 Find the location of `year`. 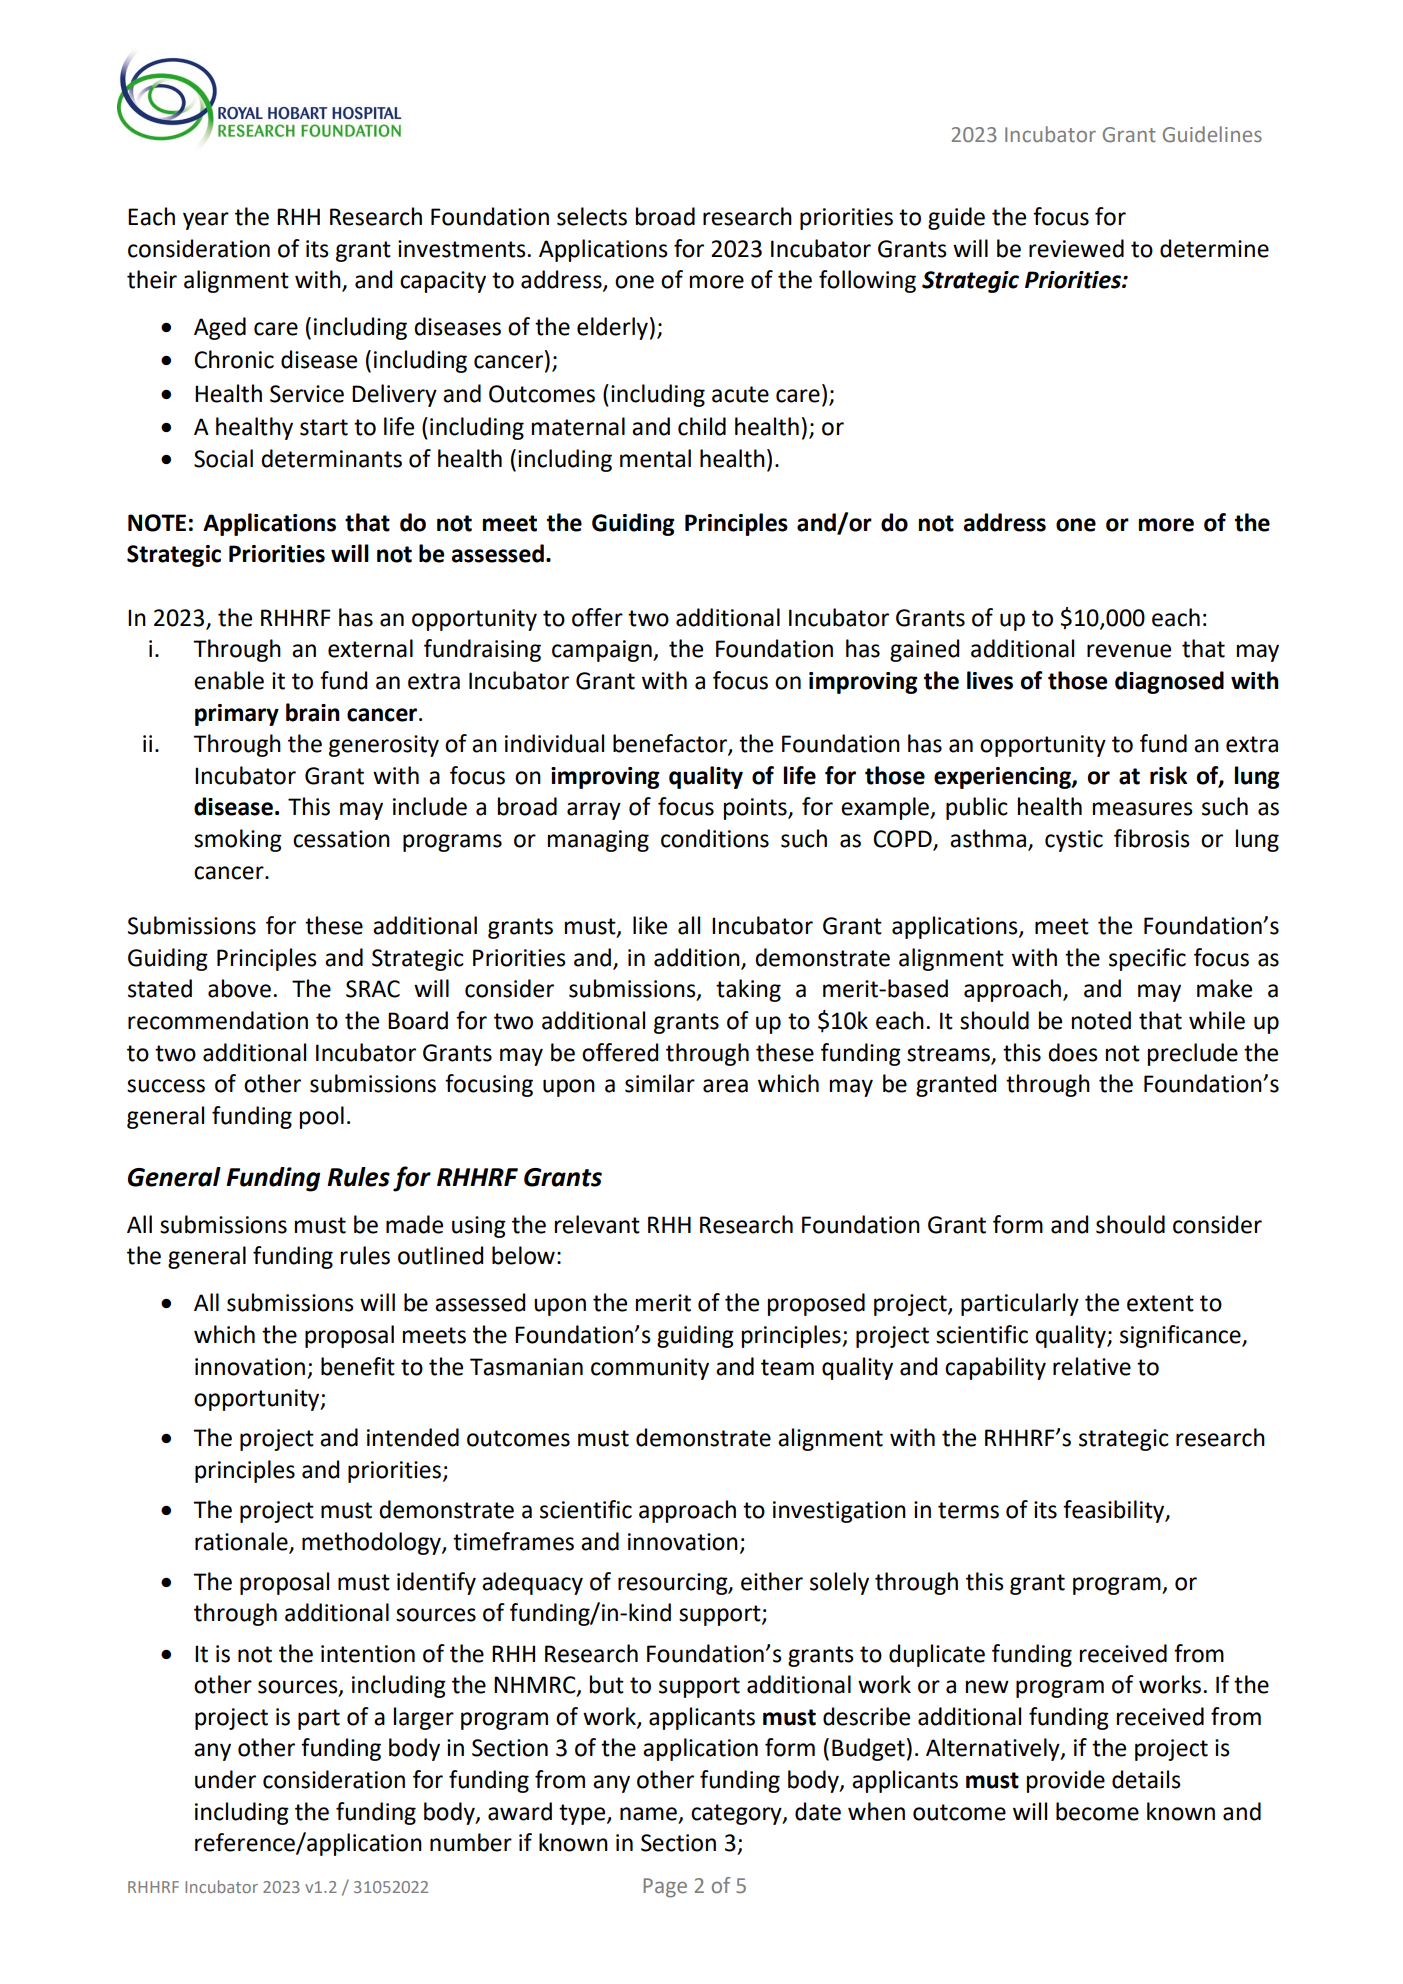

year is located at coordinates (206, 221).
